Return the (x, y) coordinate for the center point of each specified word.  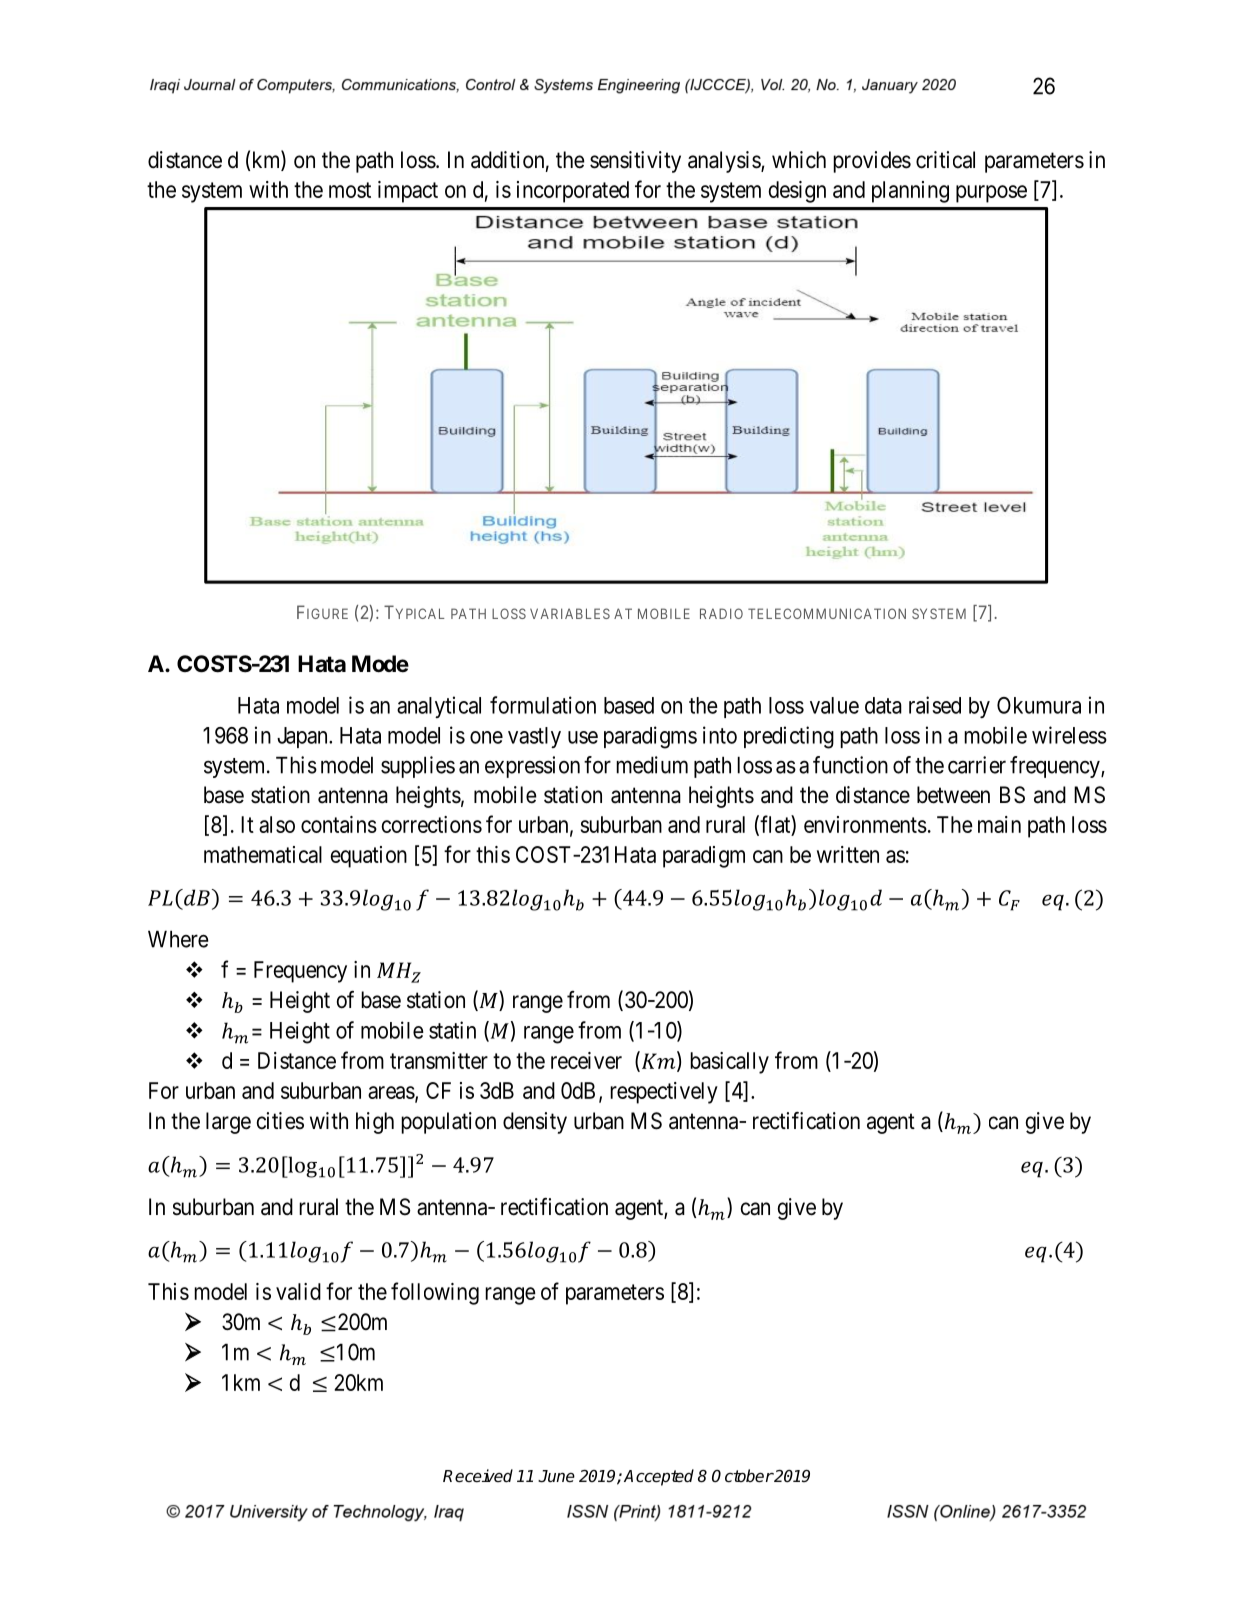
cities (280, 1121)
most (350, 190)
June (556, 1476)
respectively (664, 1093)
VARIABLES (570, 613)
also (277, 824)
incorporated (573, 192)
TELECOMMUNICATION (827, 613)
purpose (991, 194)
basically (729, 1063)
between (953, 795)
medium (652, 765)
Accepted (659, 1477)
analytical (439, 707)
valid (298, 1291)
